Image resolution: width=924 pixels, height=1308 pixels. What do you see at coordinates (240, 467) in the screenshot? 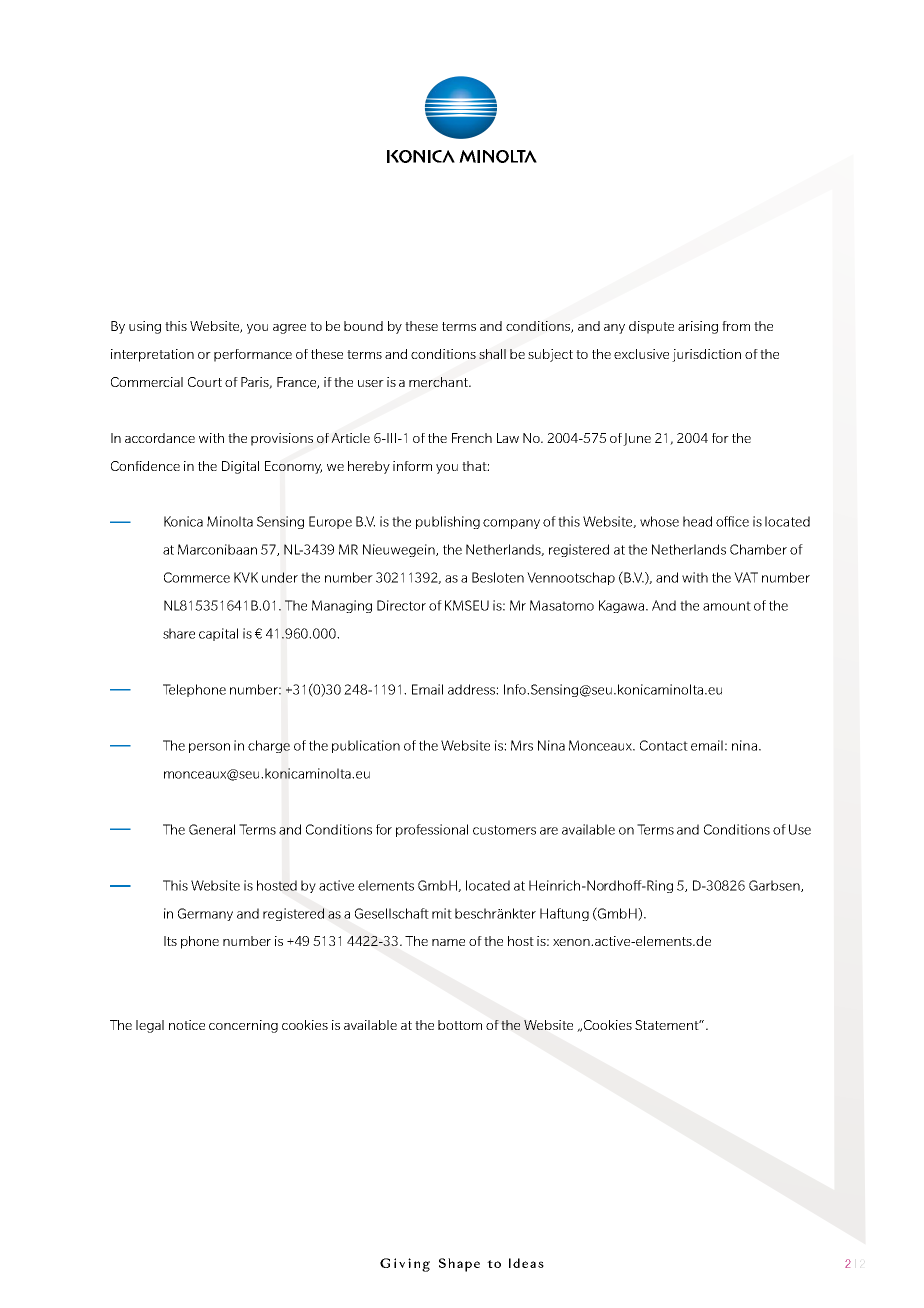
I see `Digital` at bounding box center [240, 467].
